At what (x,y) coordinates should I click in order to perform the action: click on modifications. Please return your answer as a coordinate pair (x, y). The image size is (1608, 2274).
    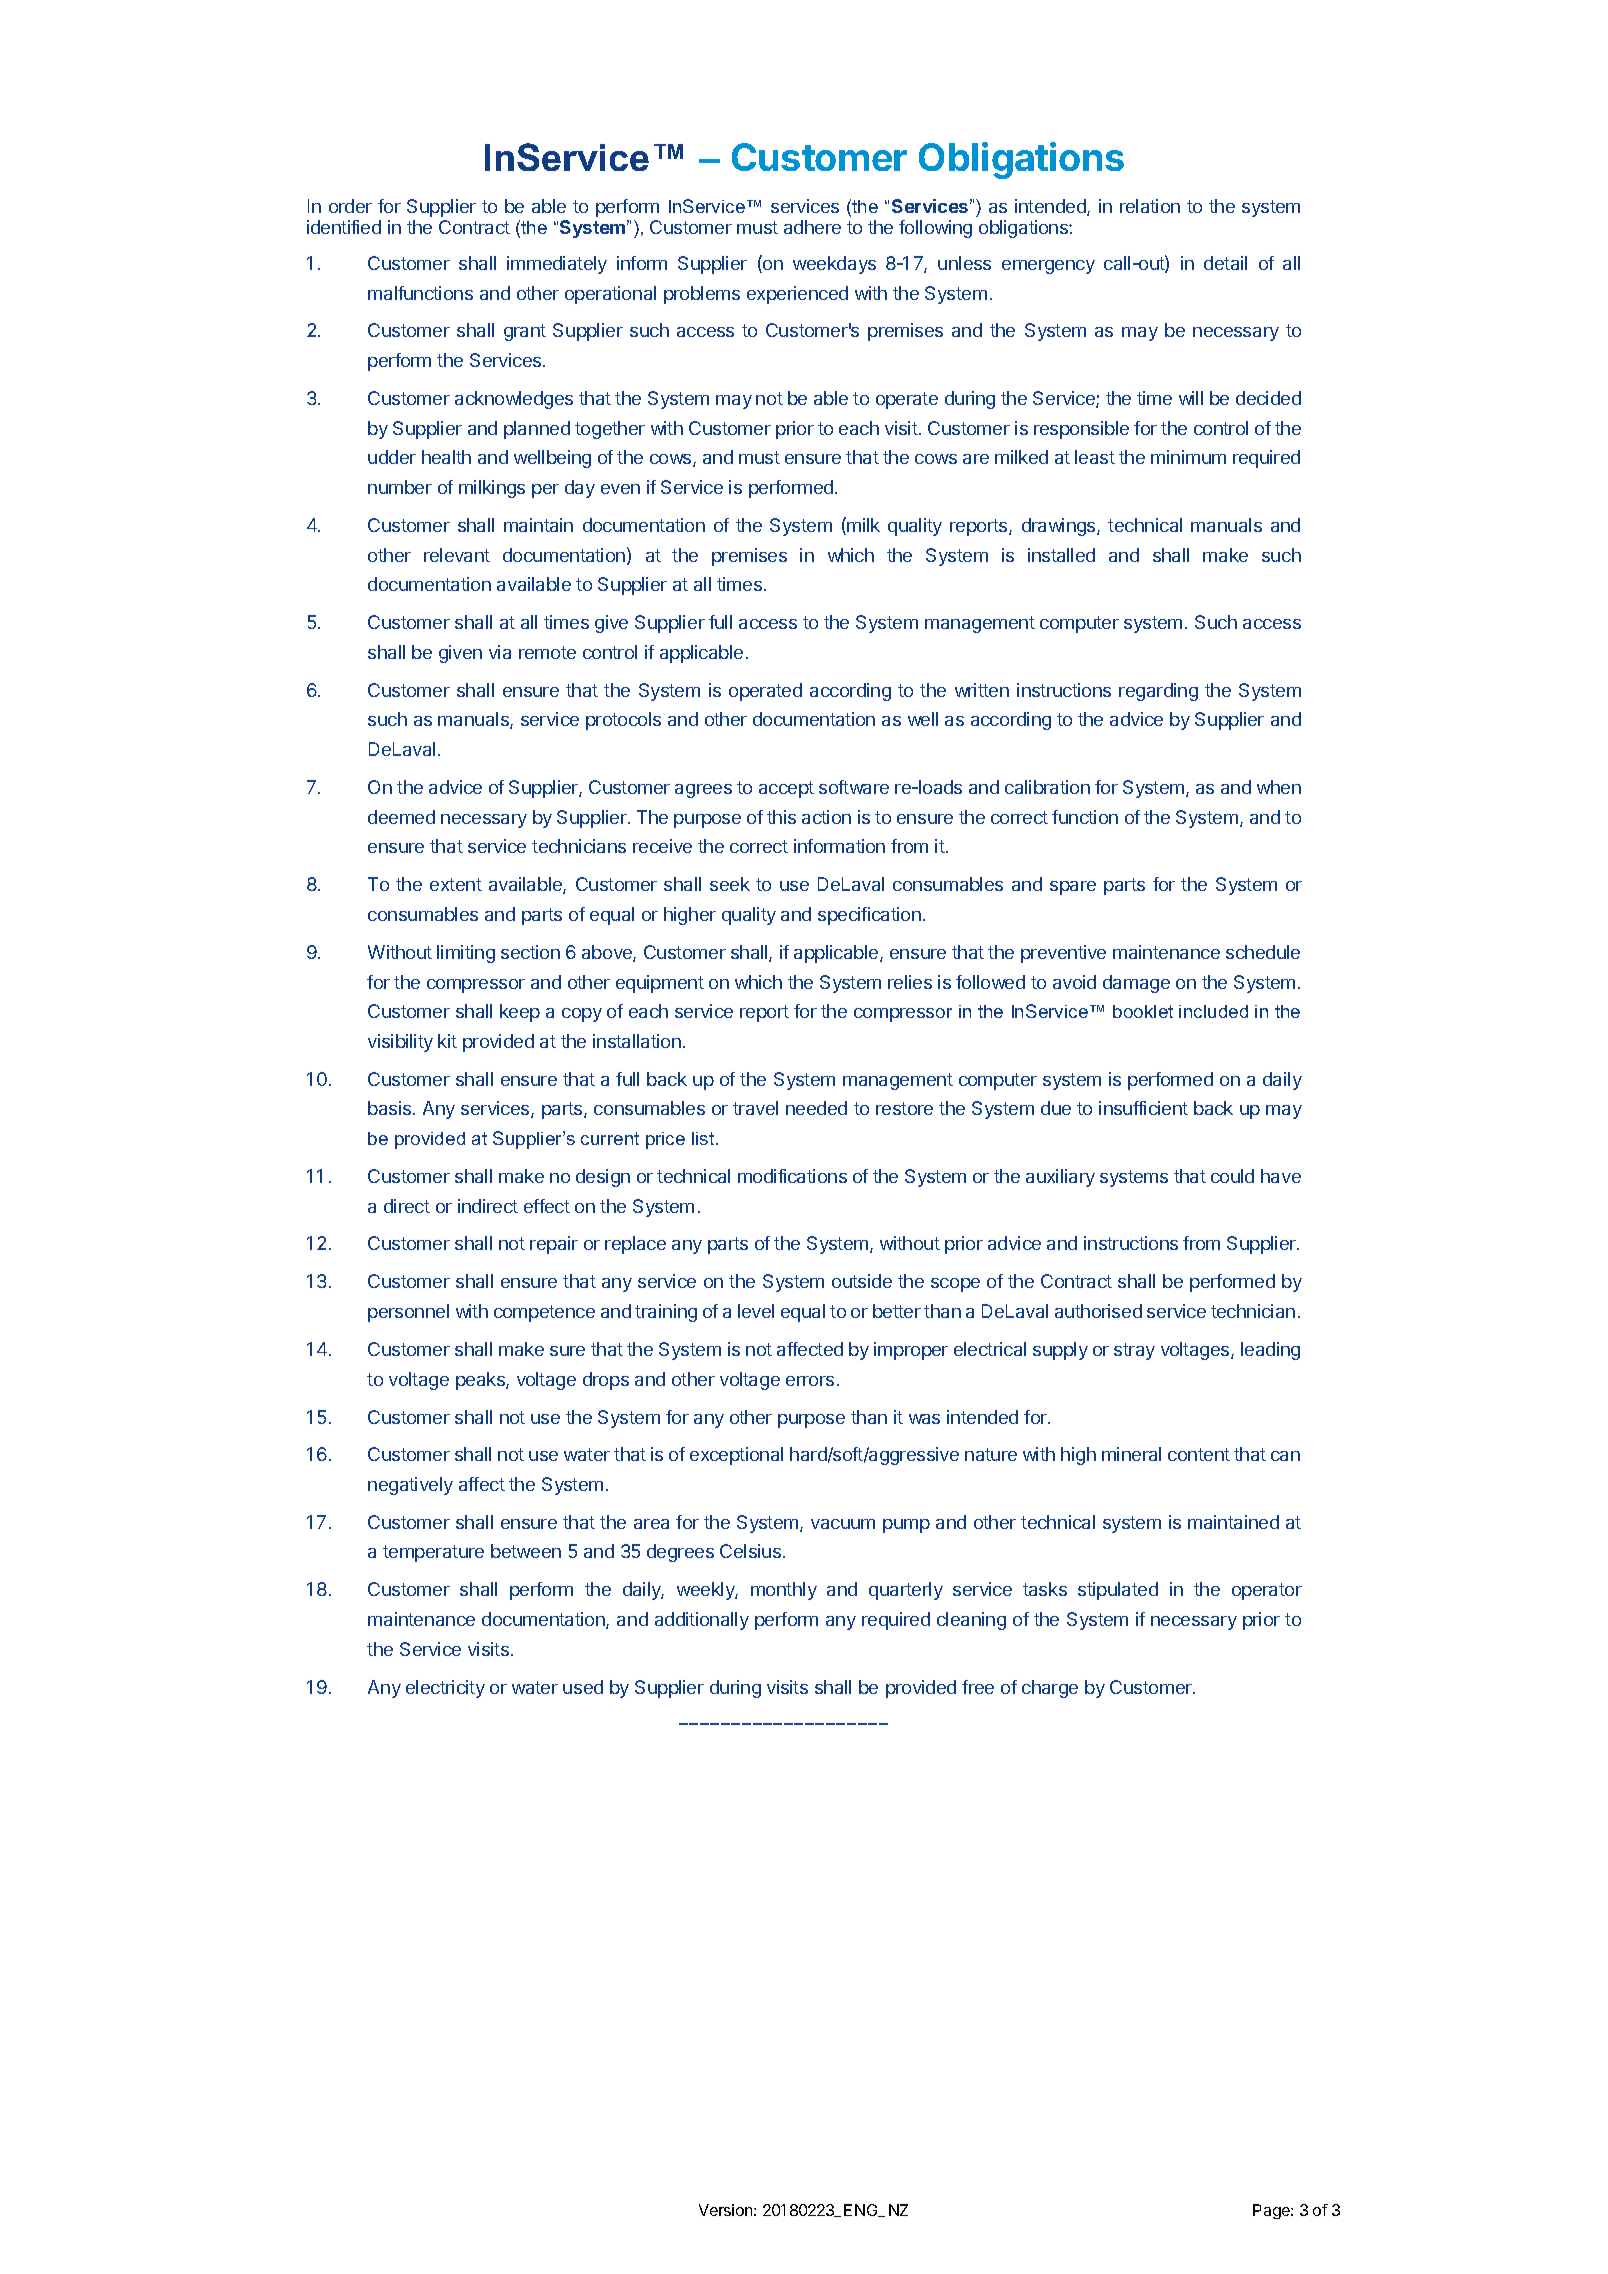
    Looking at the image, I should click on (792, 1176).
